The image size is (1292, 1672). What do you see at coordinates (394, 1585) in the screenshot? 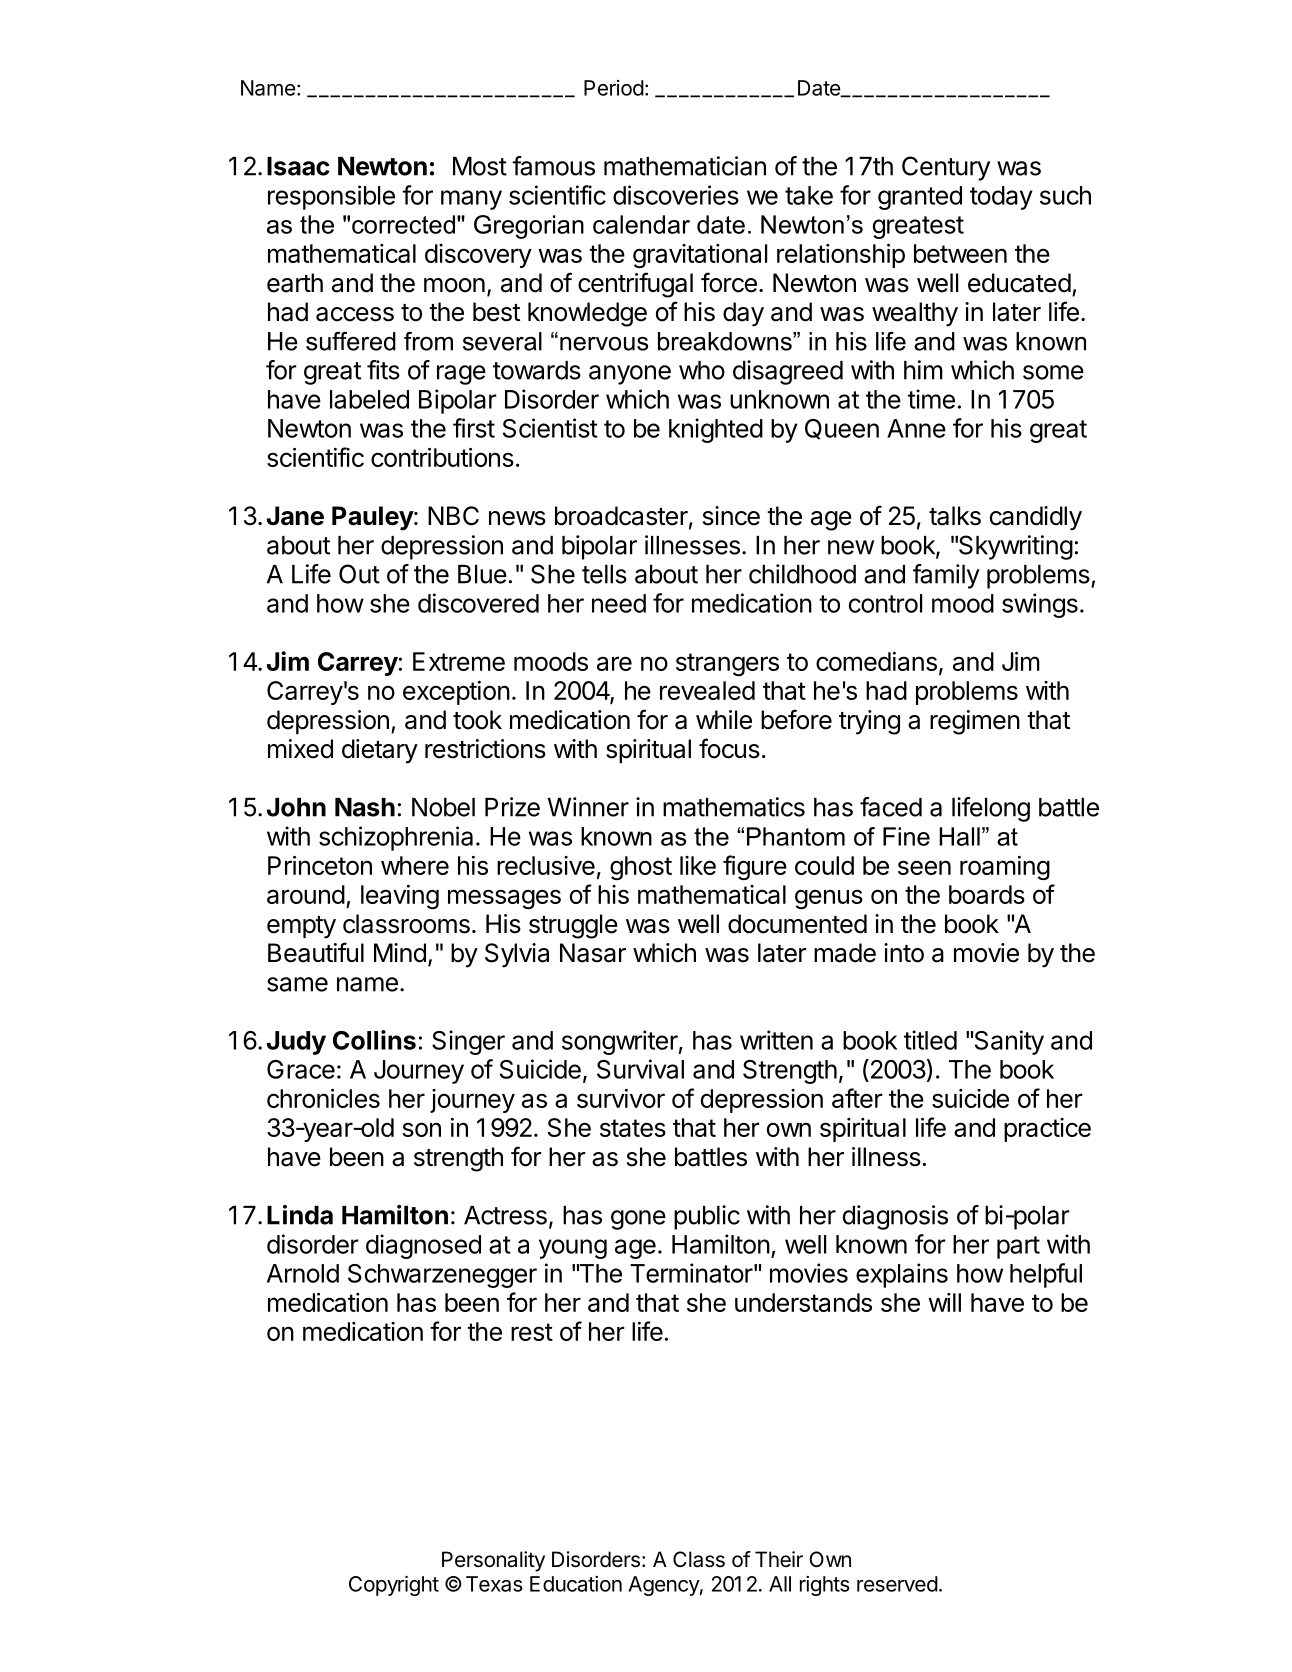
I see `Copyright` at bounding box center [394, 1585].
